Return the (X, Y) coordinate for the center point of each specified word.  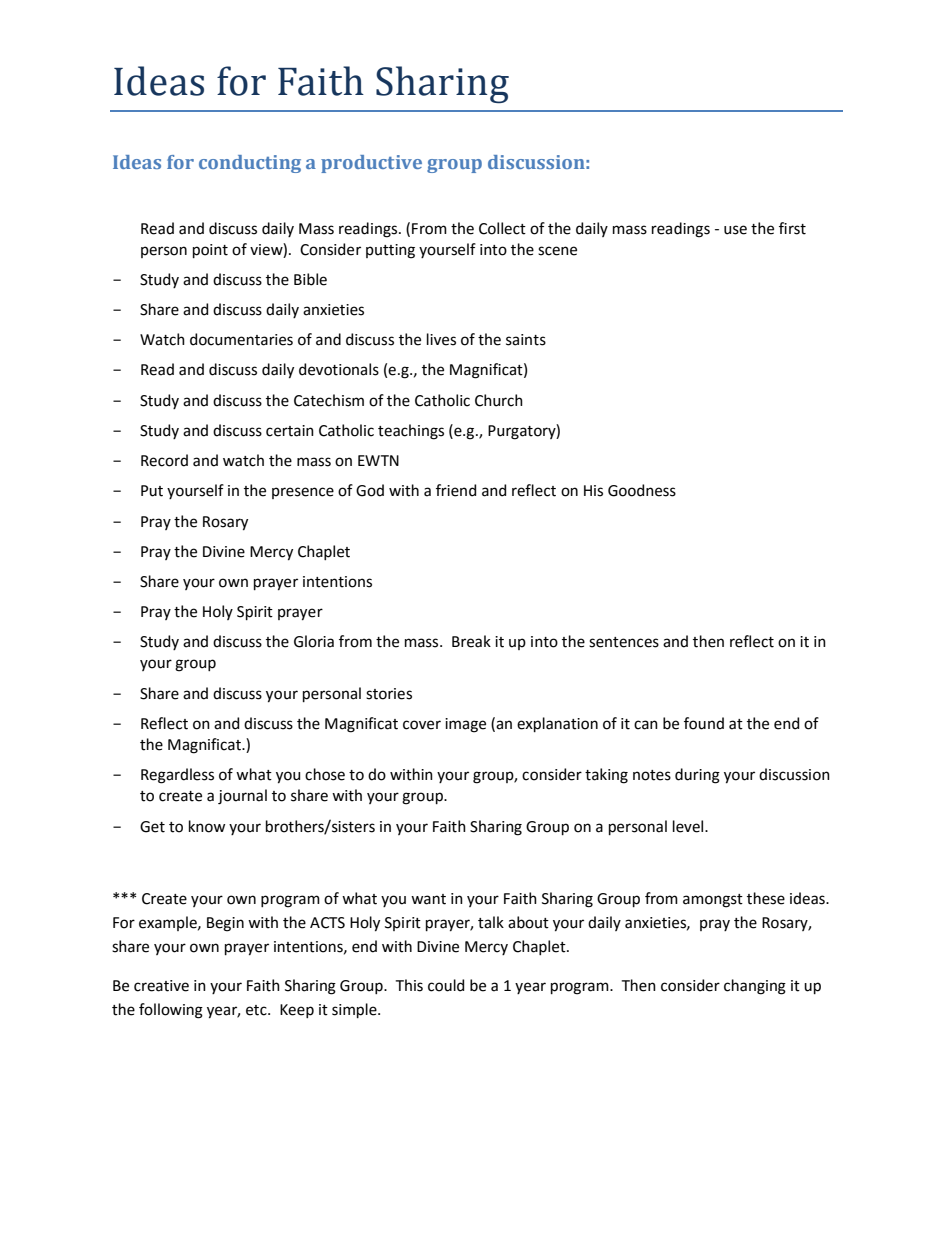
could (446, 985)
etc (257, 1010)
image (465, 725)
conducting (250, 164)
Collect (502, 228)
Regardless (177, 776)
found (704, 723)
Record (164, 460)
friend (456, 490)
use (735, 230)
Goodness (642, 490)
